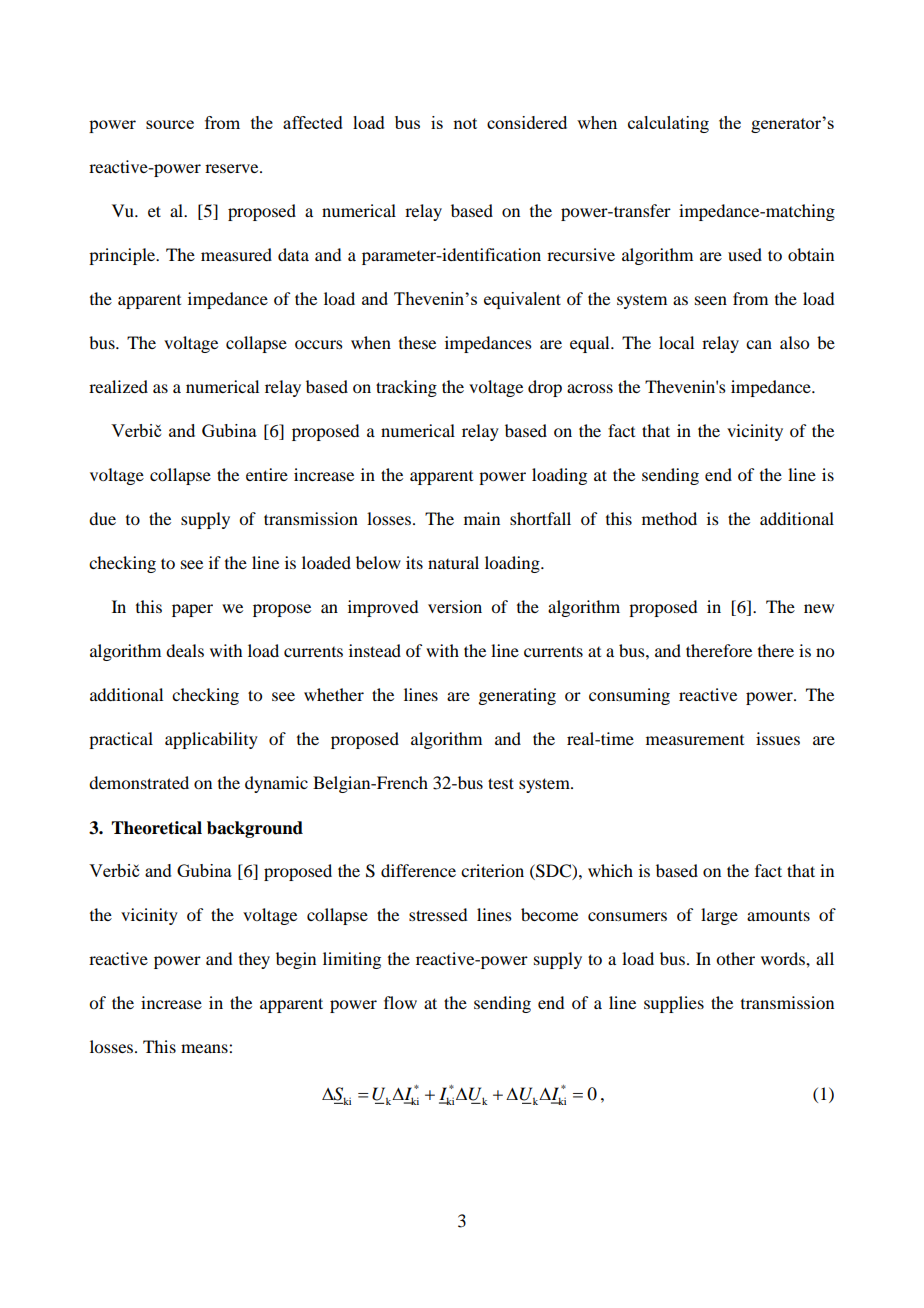 This screenshot has height=1308, width=924. What do you see at coordinates (465, 123) in the screenshot?
I see `not` at bounding box center [465, 123].
